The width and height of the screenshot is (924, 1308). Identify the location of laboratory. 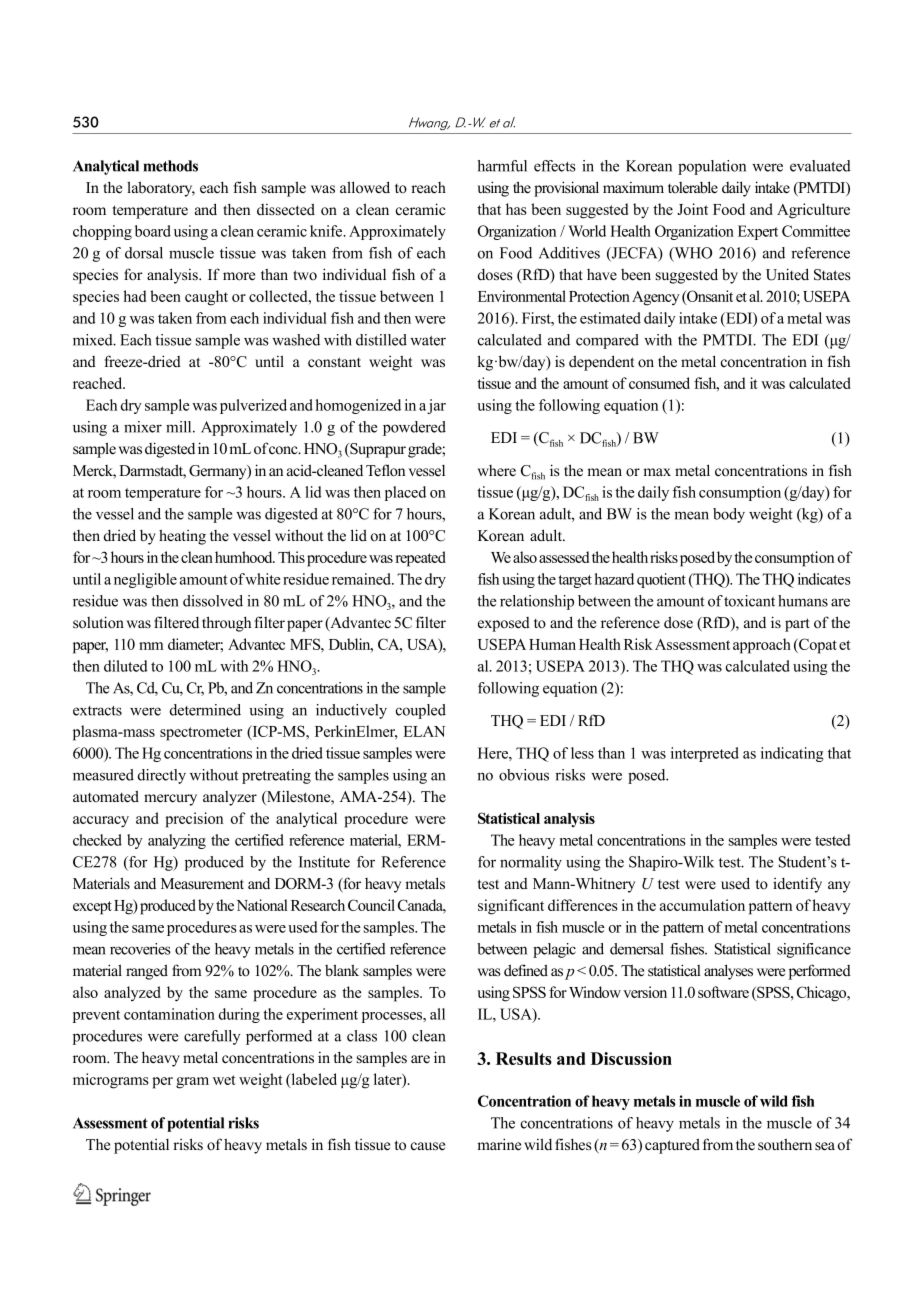
(161, 189).
